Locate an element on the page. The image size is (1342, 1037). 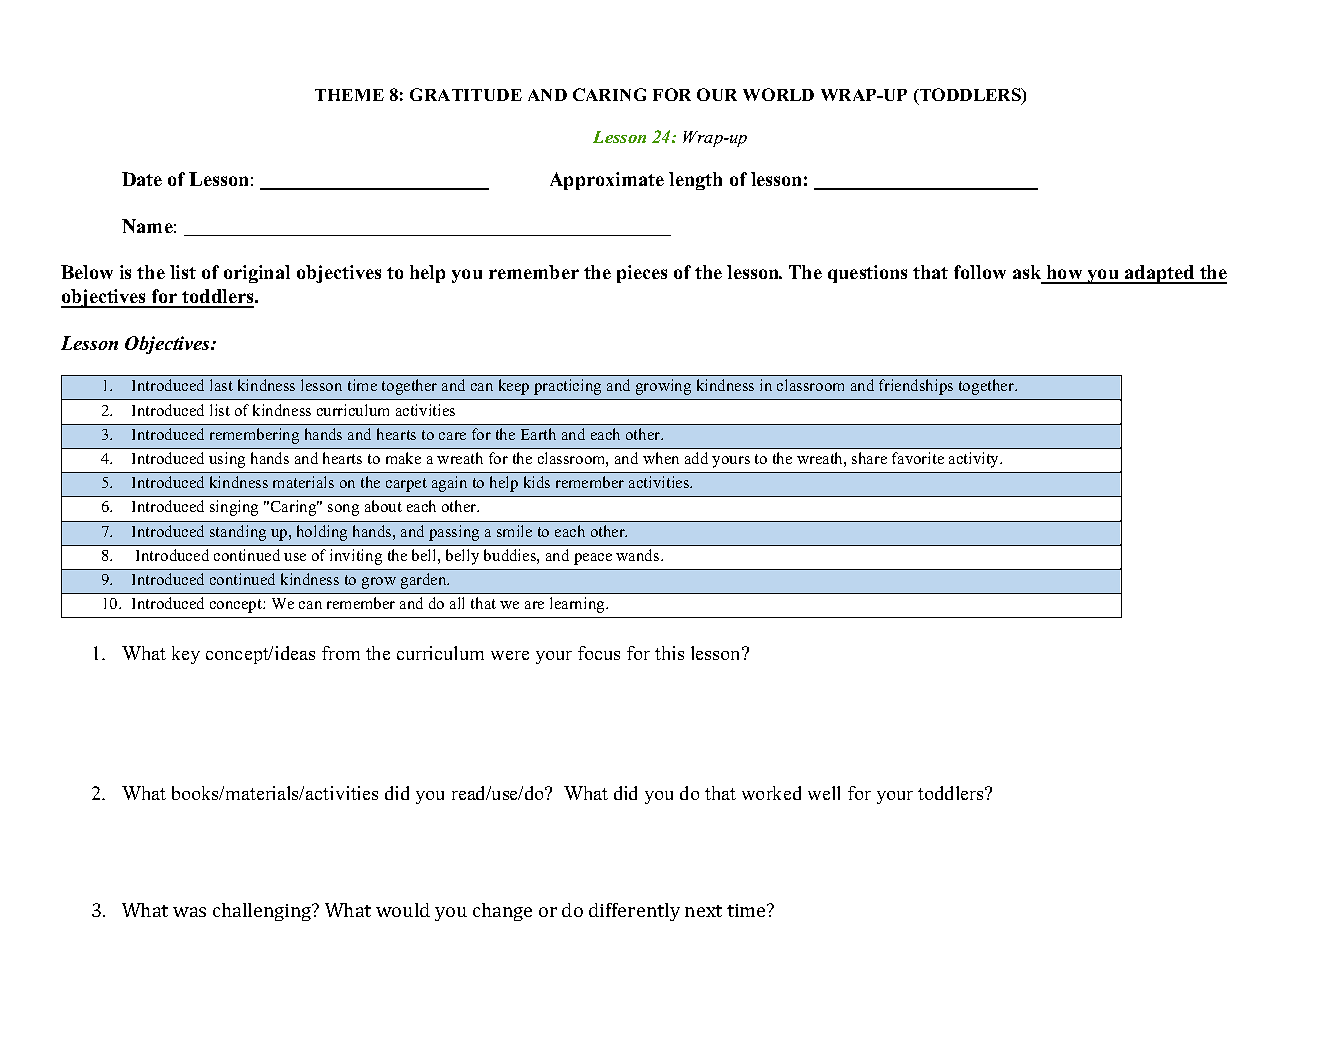
original is located at coordinates (257, 274).
